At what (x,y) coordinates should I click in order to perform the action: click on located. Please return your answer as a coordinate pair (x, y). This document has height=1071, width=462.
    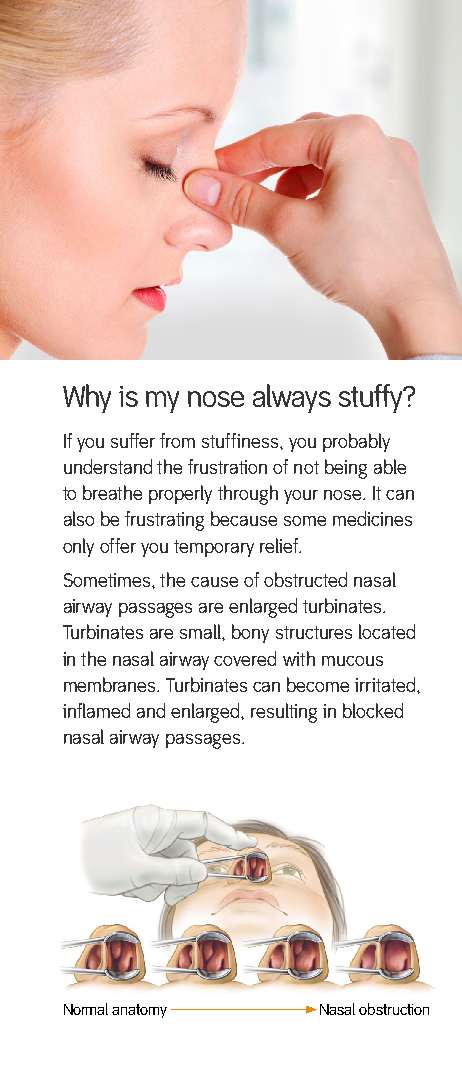
    Looking at the image, I should click on (387, 631).
